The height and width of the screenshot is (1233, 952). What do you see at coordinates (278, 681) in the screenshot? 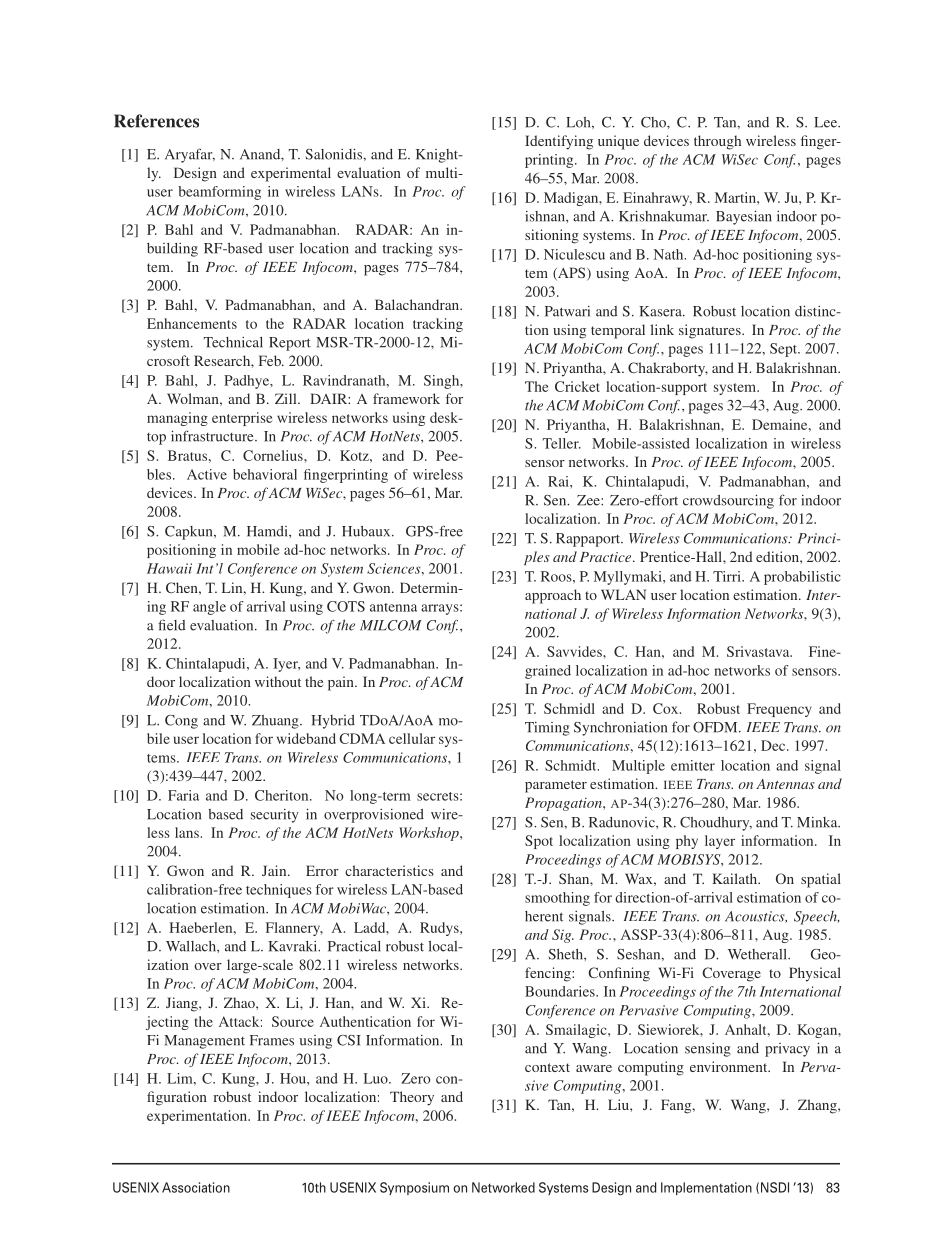
I see `without` at bounding box center [278, 681].
